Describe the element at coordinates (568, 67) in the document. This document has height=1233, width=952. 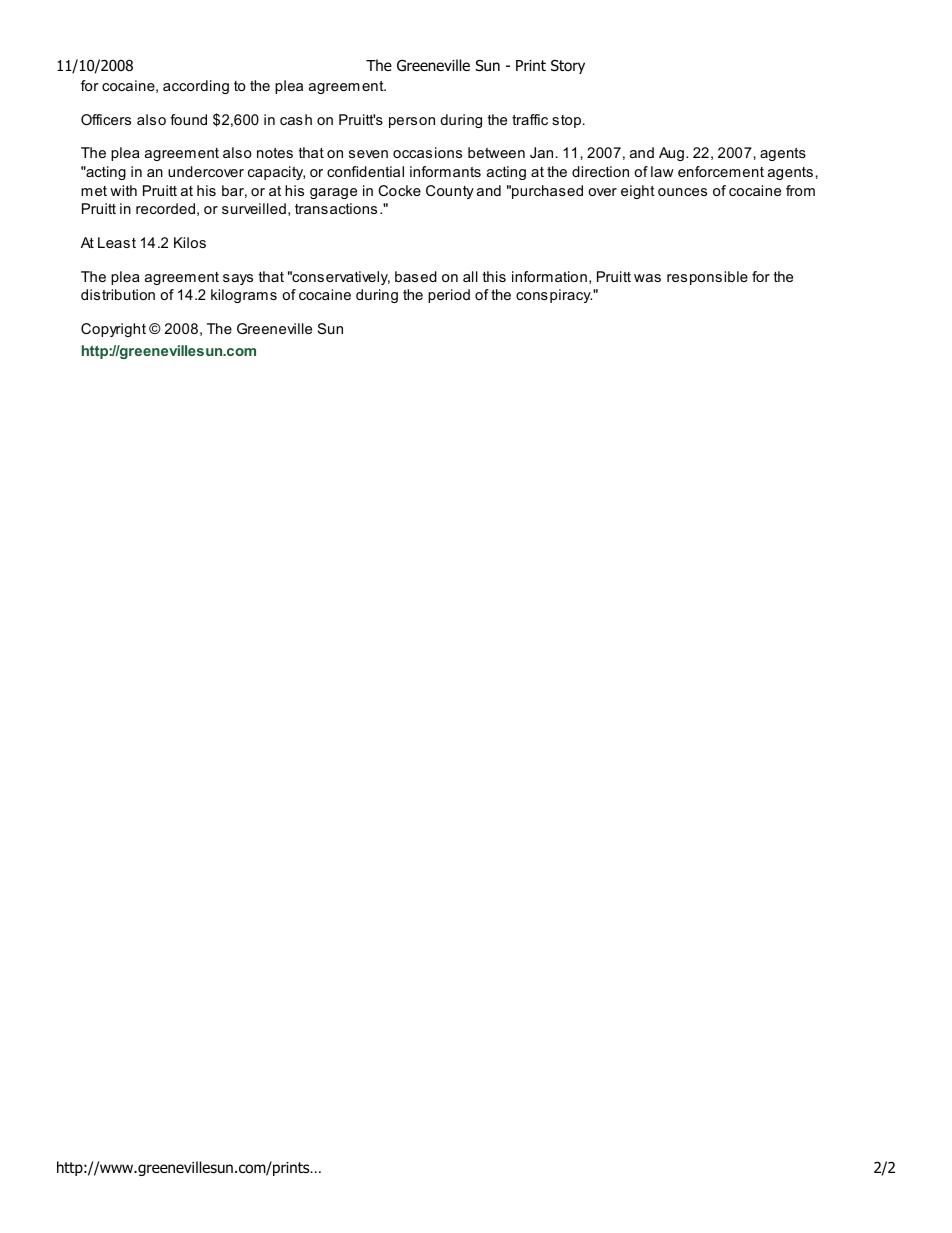
I see `Story` at that location.
